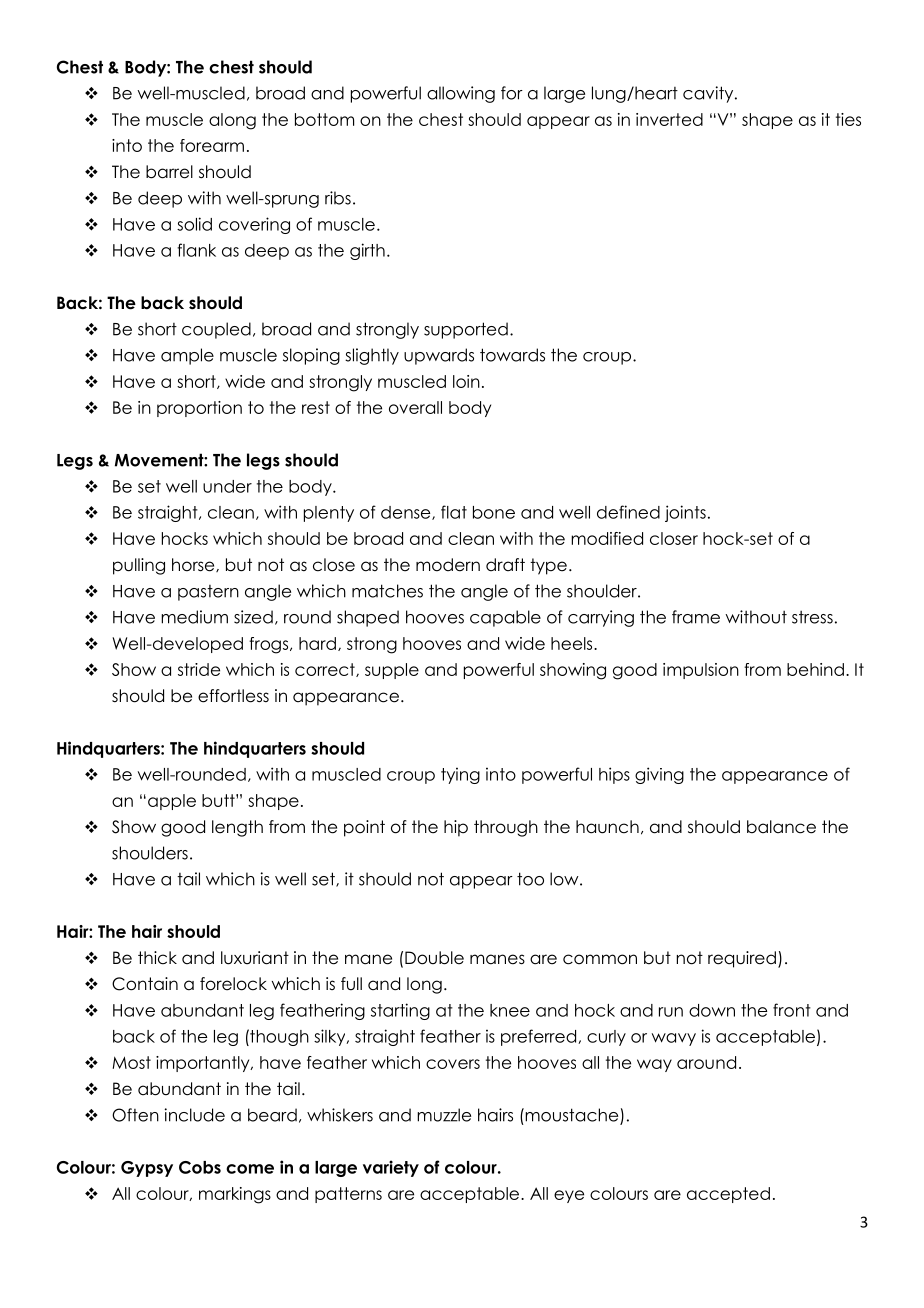 The image size is (924, 1308). I want to click on Cobs, so click(200, 1167).
